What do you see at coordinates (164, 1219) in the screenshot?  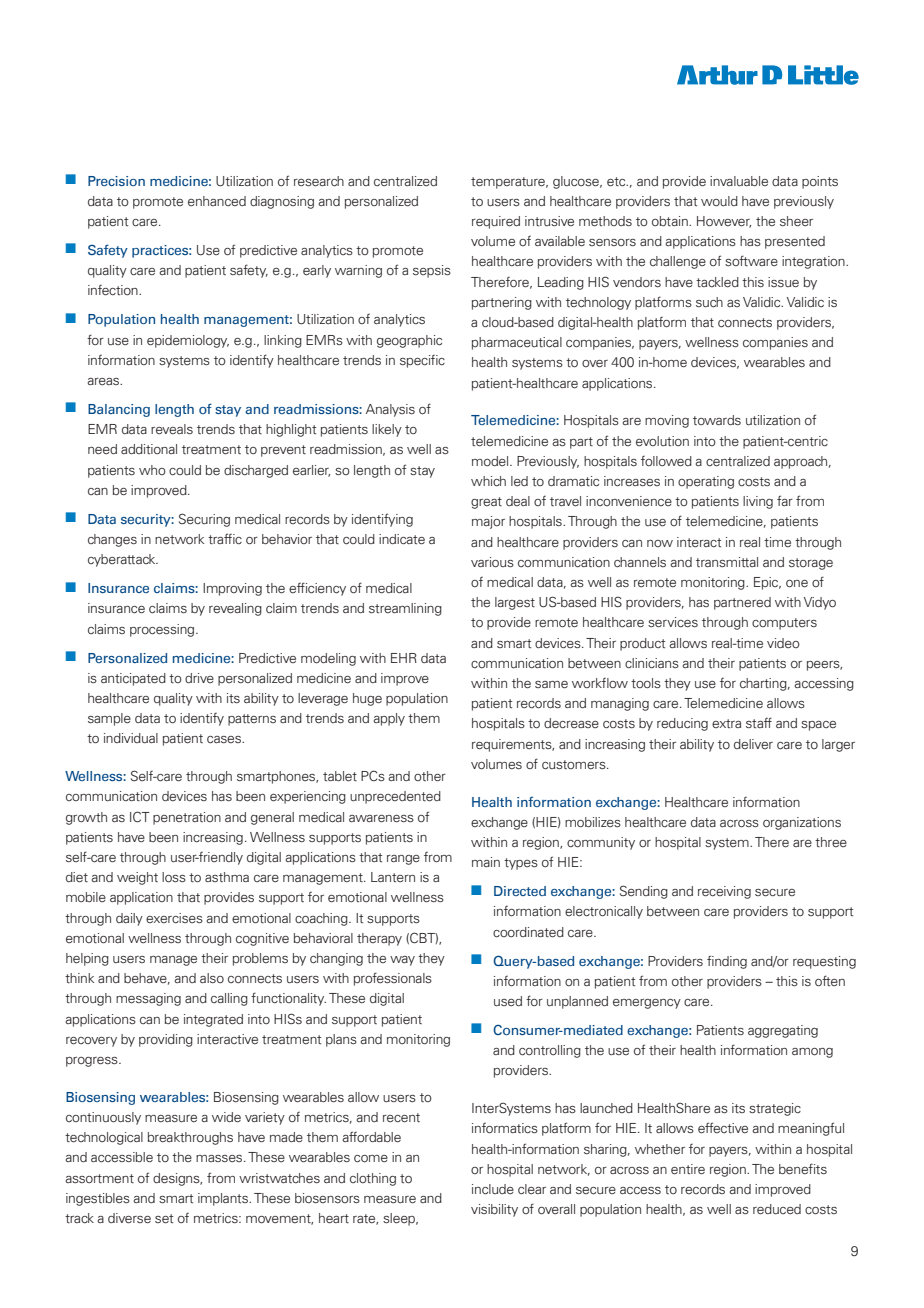 I see `set` at bounding box center [164, 1219].
